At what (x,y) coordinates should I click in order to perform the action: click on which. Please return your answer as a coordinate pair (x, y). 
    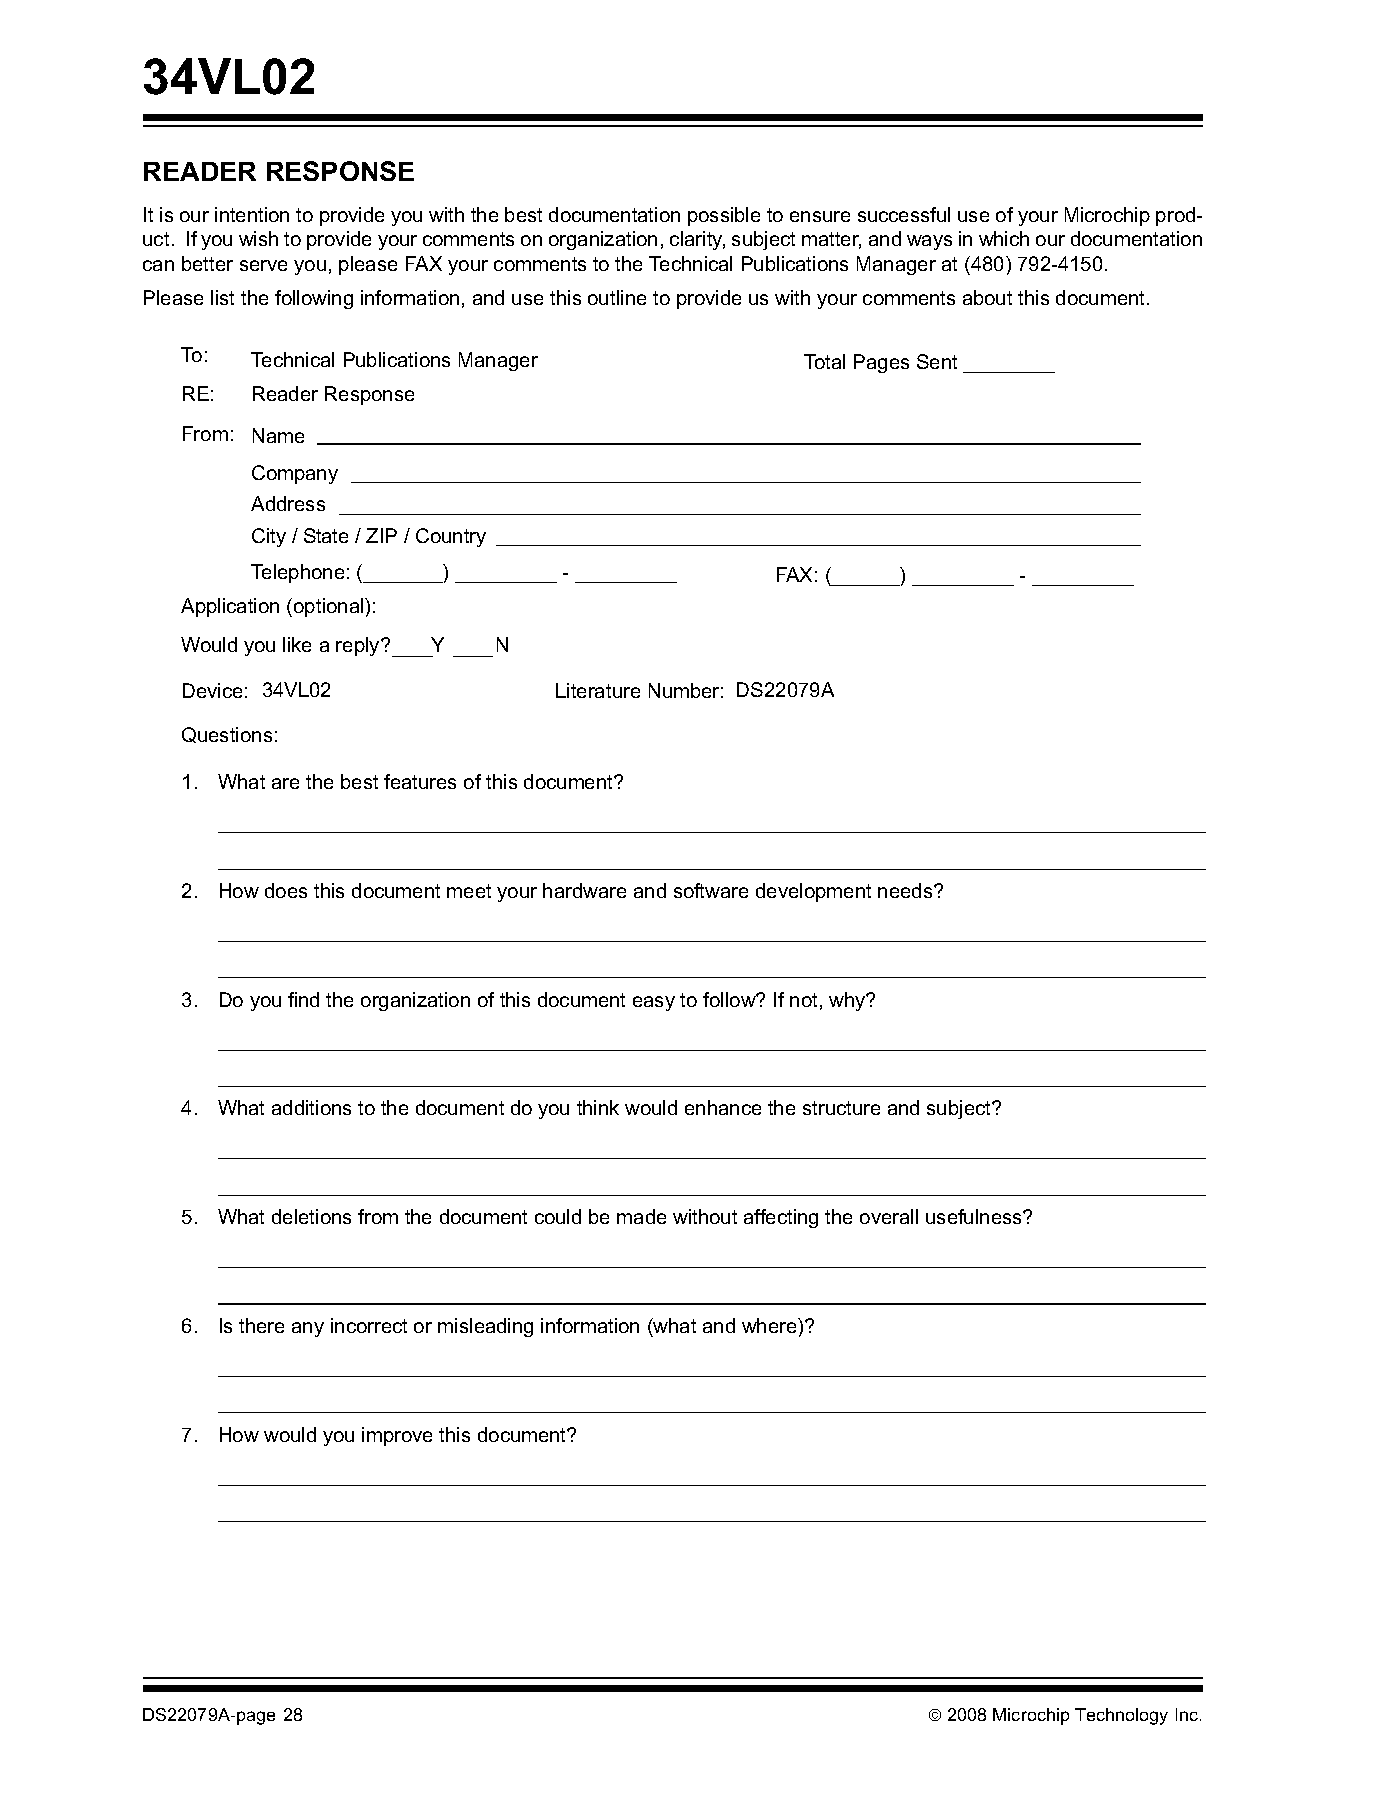
    Looking at the image, I should click on (1004, 238).
